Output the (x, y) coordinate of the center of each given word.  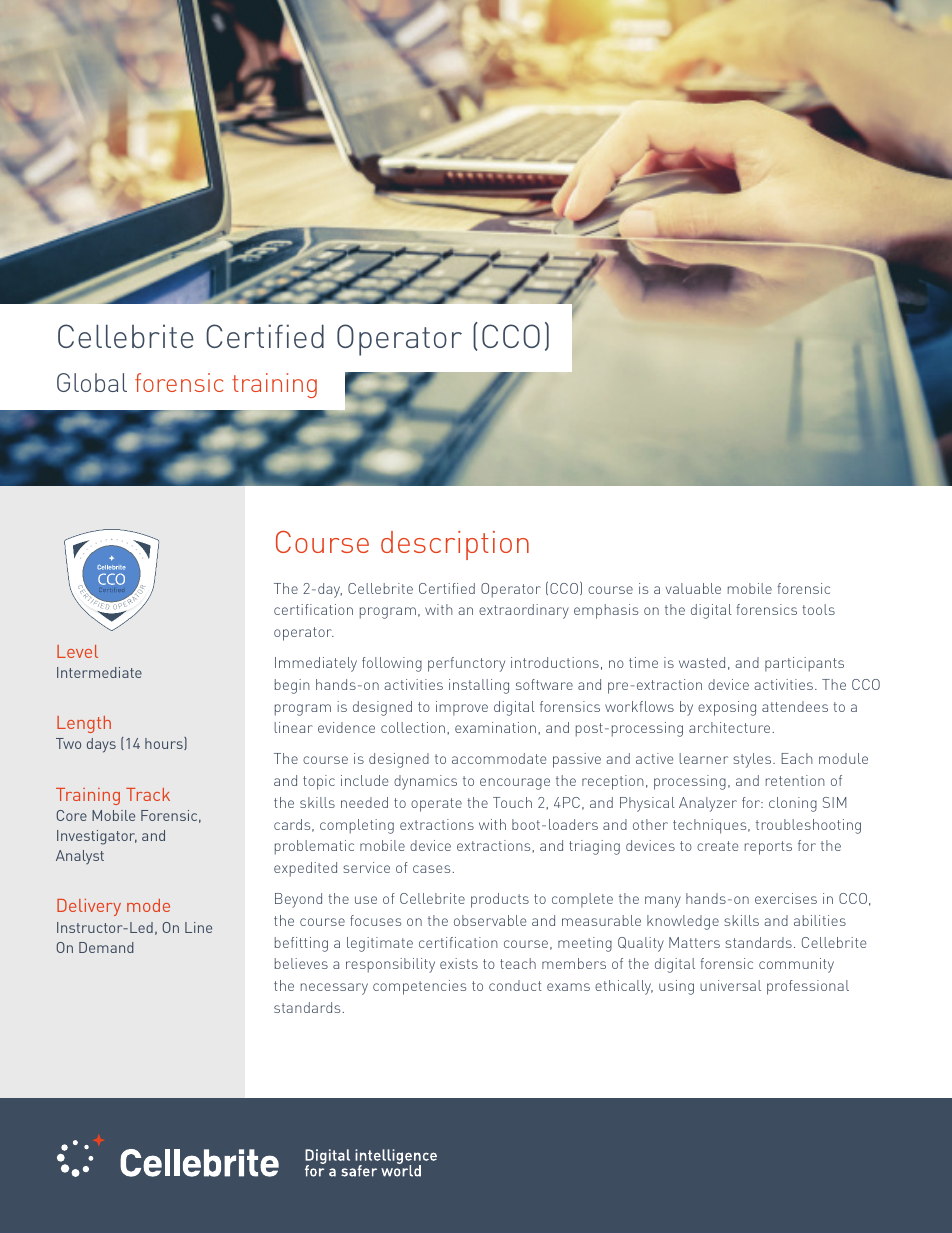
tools (818, 609)
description (455, 545)
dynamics (425, 782)
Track (148, 794)
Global (92, 382)
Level (77, 651)
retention (795, 780)
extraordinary (524, 611)
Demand (106, 947)
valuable (693, 588)
